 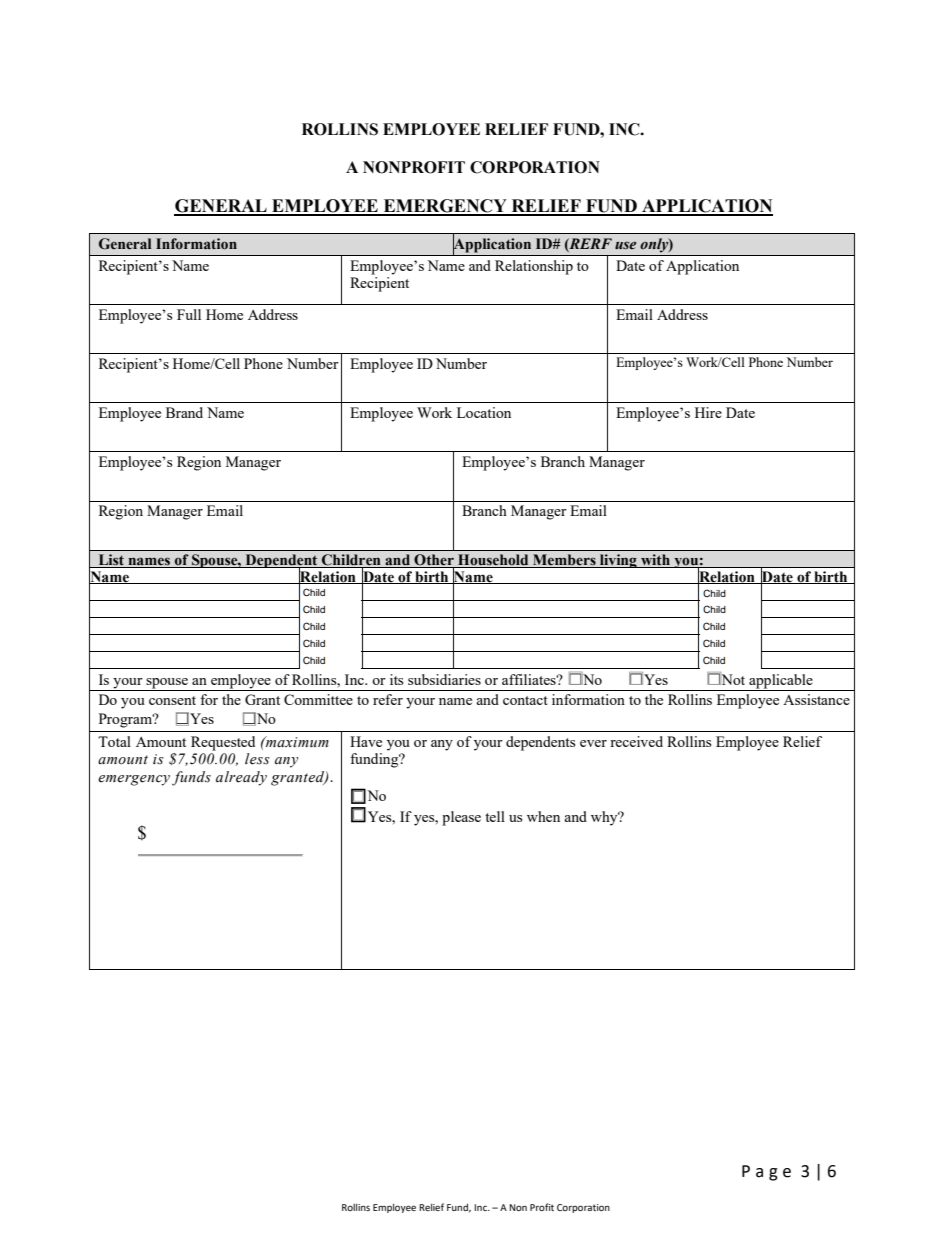 What do you see at coordinates (461, 818) in the page?
I see `please` at bounding box center [461, 818].
